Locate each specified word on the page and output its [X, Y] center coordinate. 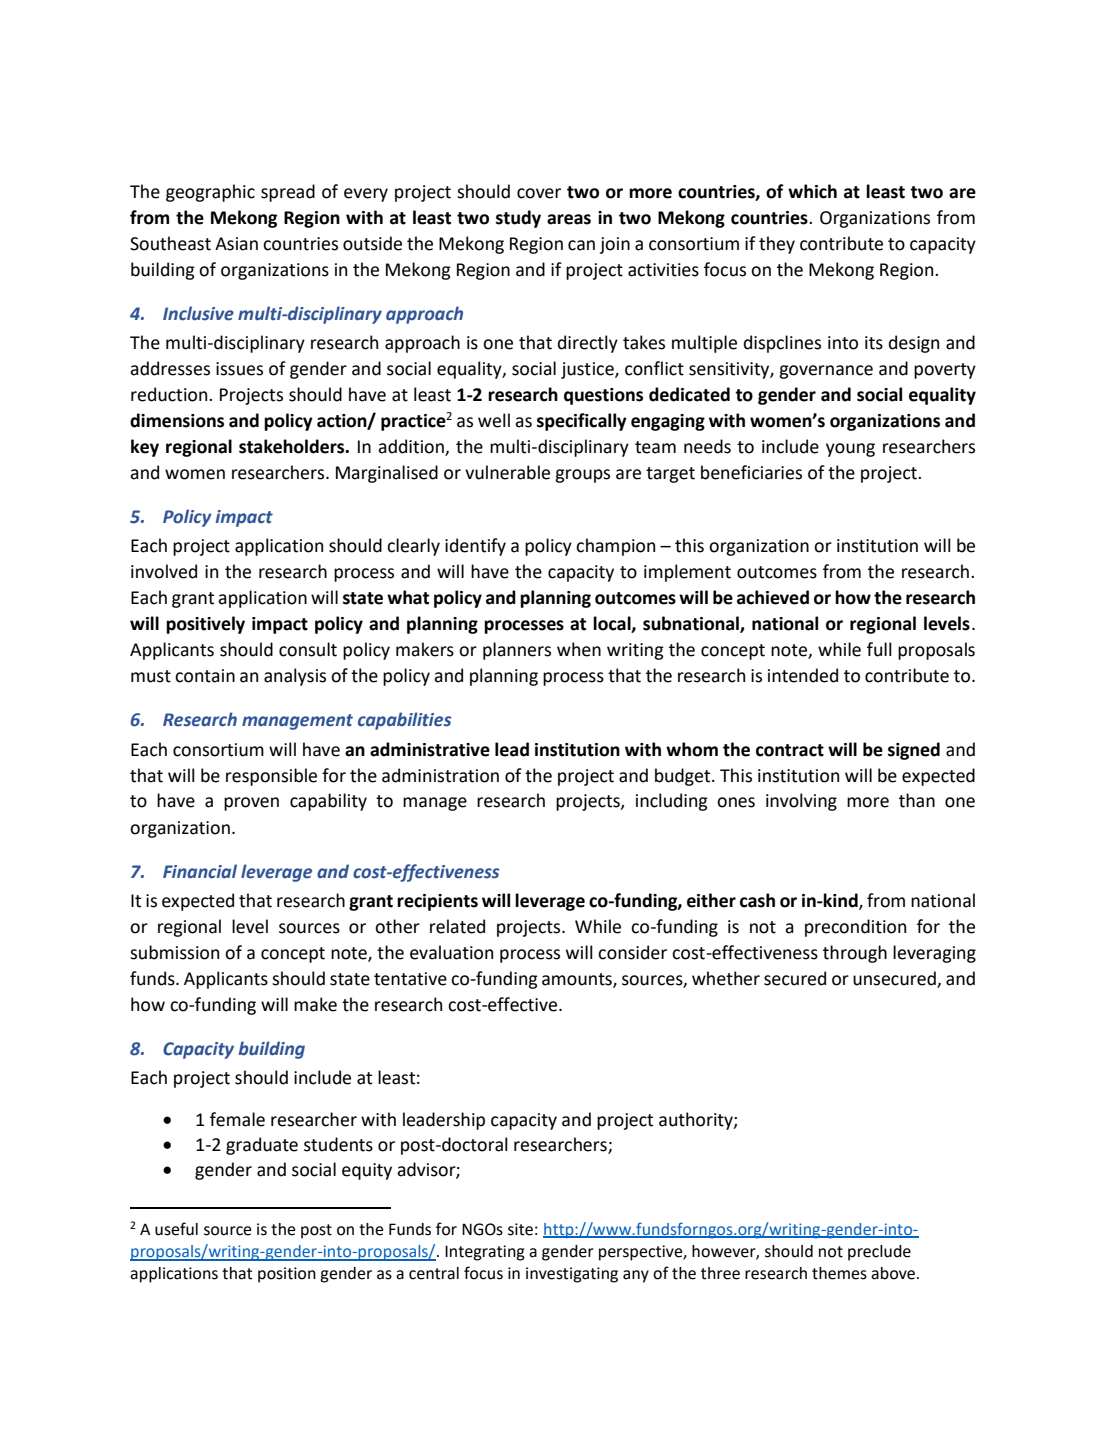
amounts [578, 980]
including [672, 802]
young [850, 450]
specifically [582, 422]
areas [569, 219]
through [855, 954]
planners [517, 651]
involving [801, 802]
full [879, 649]
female [237, 1119]
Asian [236, 244]
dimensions [177, 420]
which [812, 191]
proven [251, 804]
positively [205, 625]
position [287, 1275]
